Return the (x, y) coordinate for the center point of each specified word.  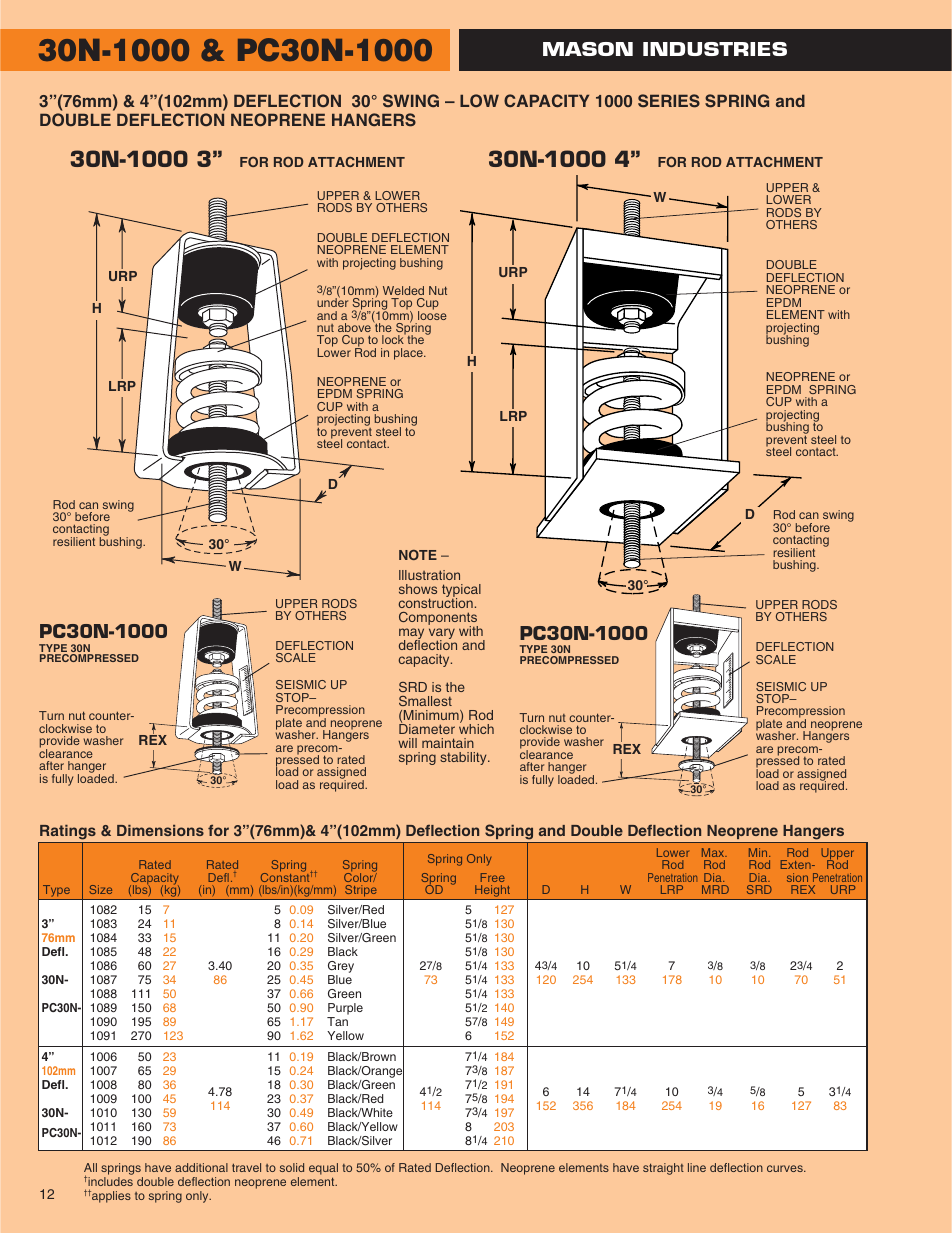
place (409, 354)
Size (100, 889)
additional (201, 1167)
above (354, 327)
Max (714, 852)
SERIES (669, 101)
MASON (588, 49)
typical (461, 592)
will (407, 743)
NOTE (418, 555)
